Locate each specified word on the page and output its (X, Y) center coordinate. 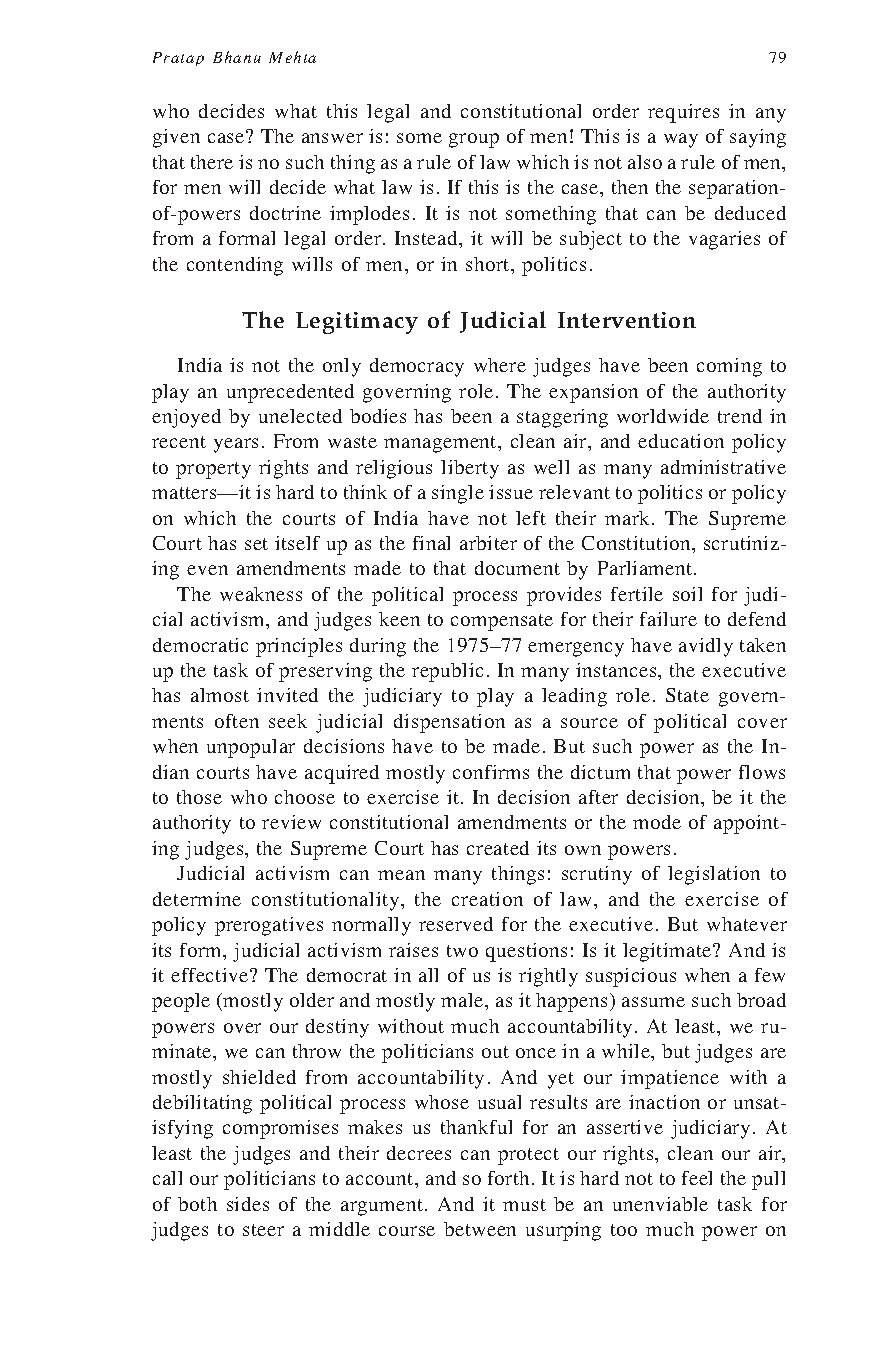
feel (697, 1178)
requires (683, 113)
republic (447, 672)
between (480, 1229)
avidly (706, 647)
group (474, 140)
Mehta (292, 57)
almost (220, 695)
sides (248, 1204)
